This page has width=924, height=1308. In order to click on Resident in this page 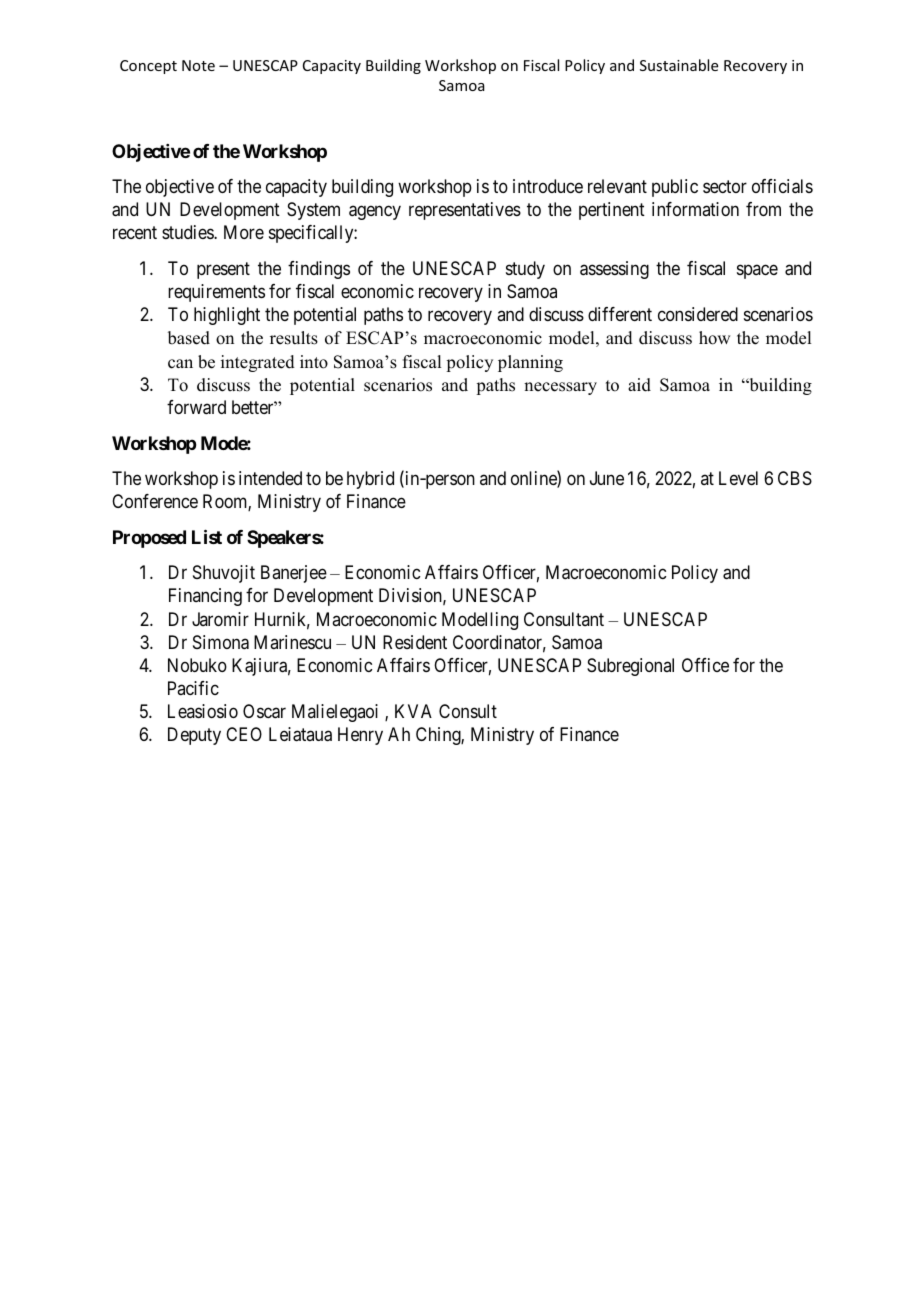, I will do `click(415, 642)`.
